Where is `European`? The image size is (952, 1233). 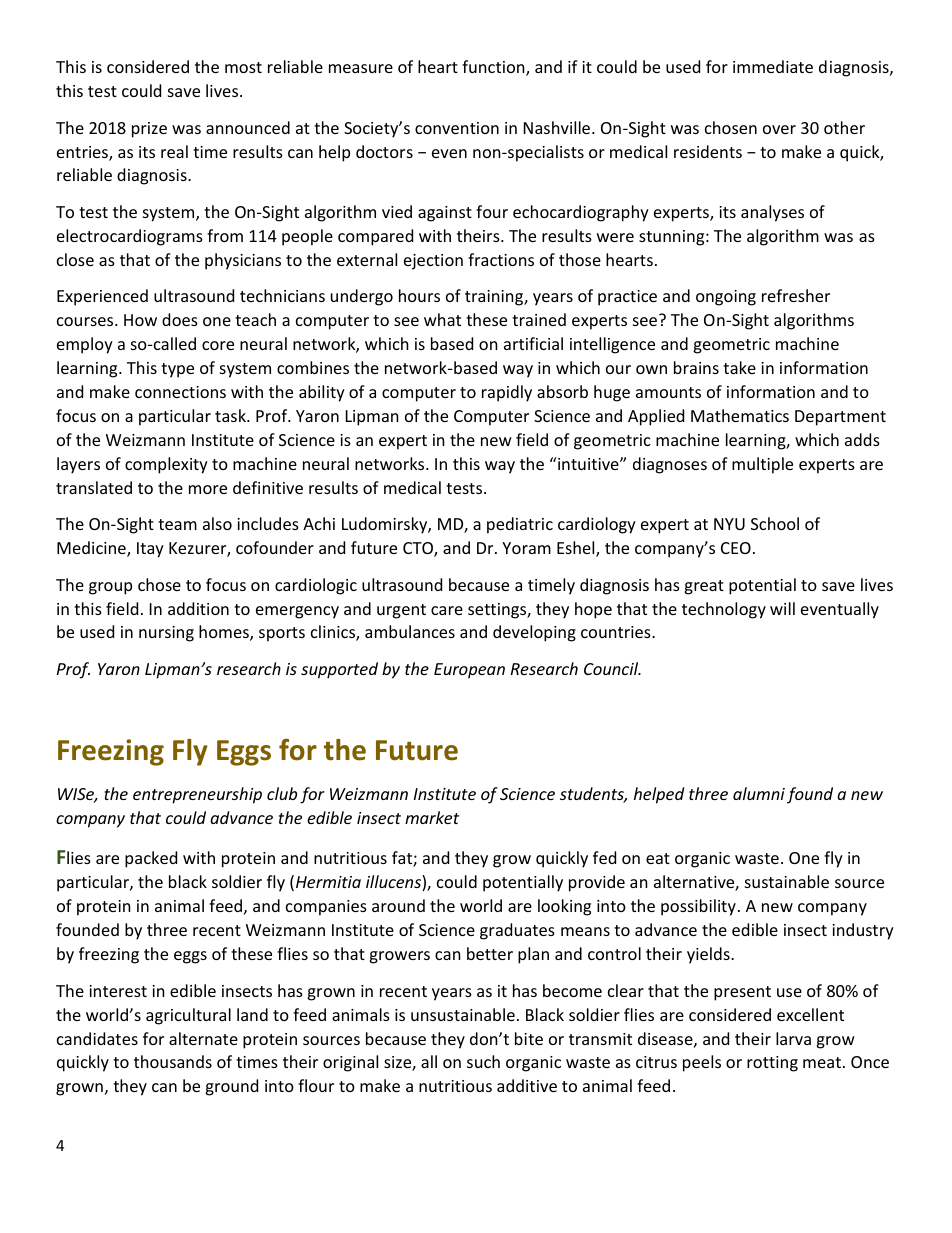 European is located at coordinates (469, 671).
